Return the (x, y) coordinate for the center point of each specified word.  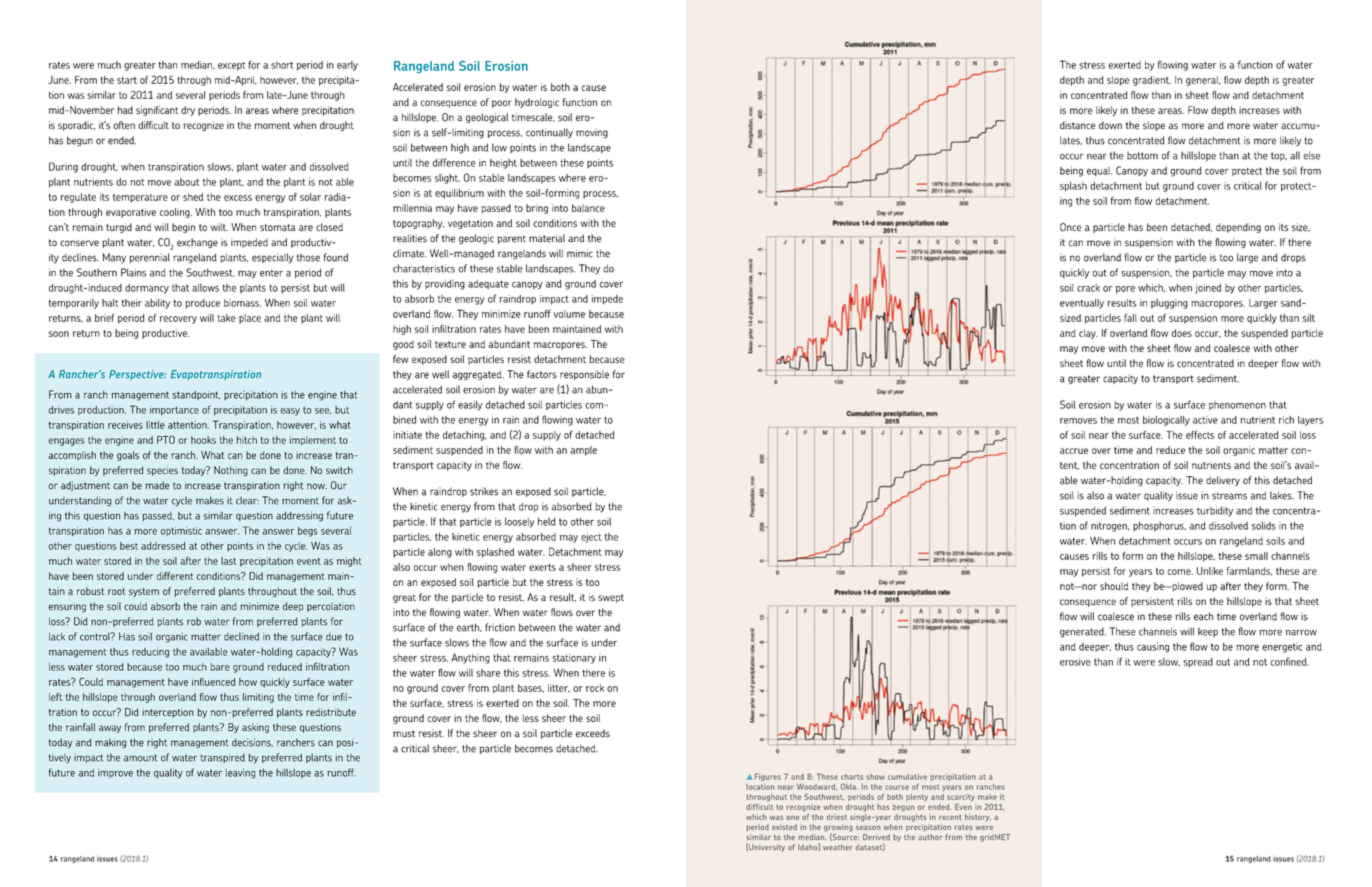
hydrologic (537, 103)
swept (611, 598)
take (226, 318)
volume (569, 314)
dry (188, 111)
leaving (240, 774)
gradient (1152, 81)
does (1182, 333)
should (1114, 586)
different (175, 576)
